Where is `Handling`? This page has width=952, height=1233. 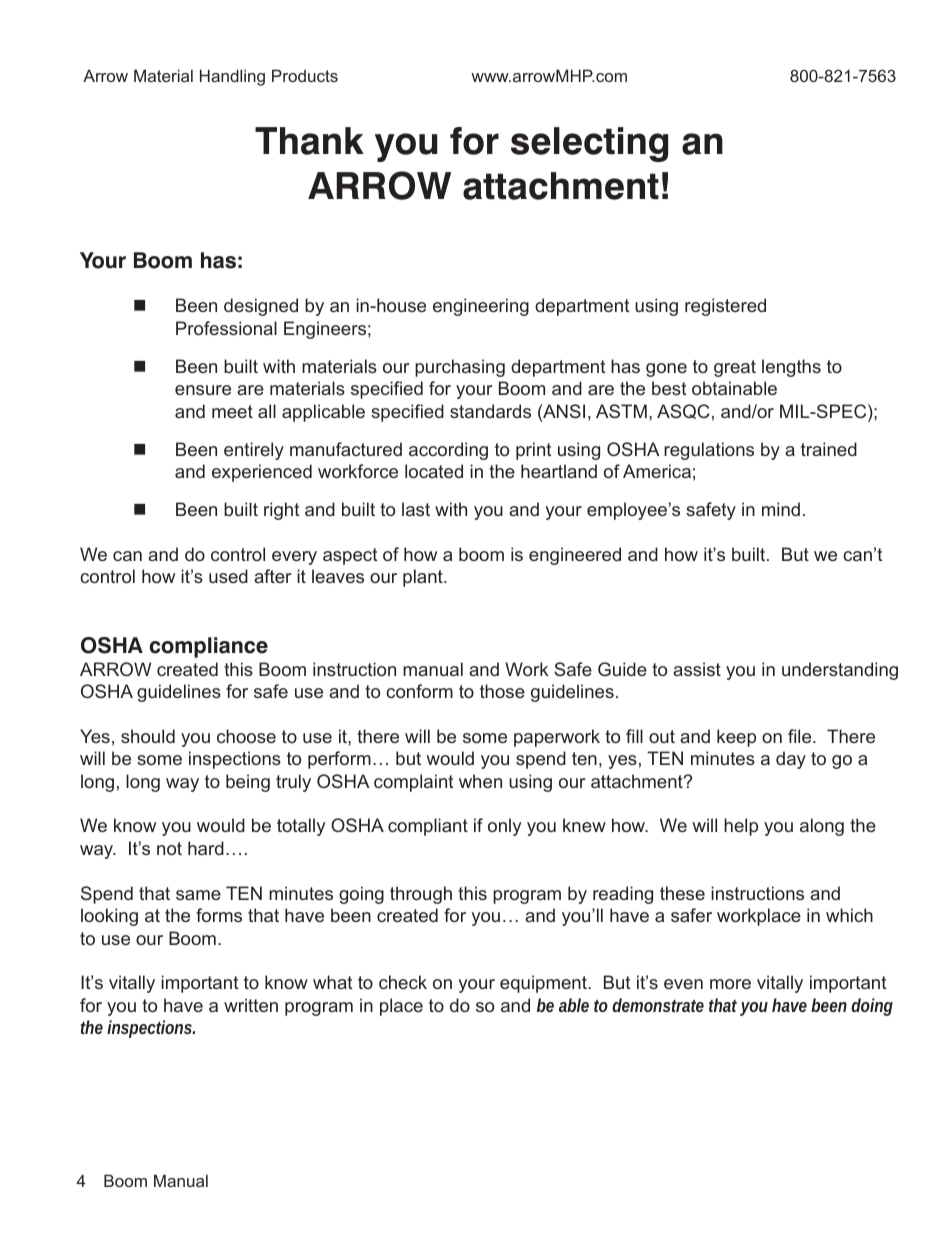
Handling is located at coordinates (232, 77).
